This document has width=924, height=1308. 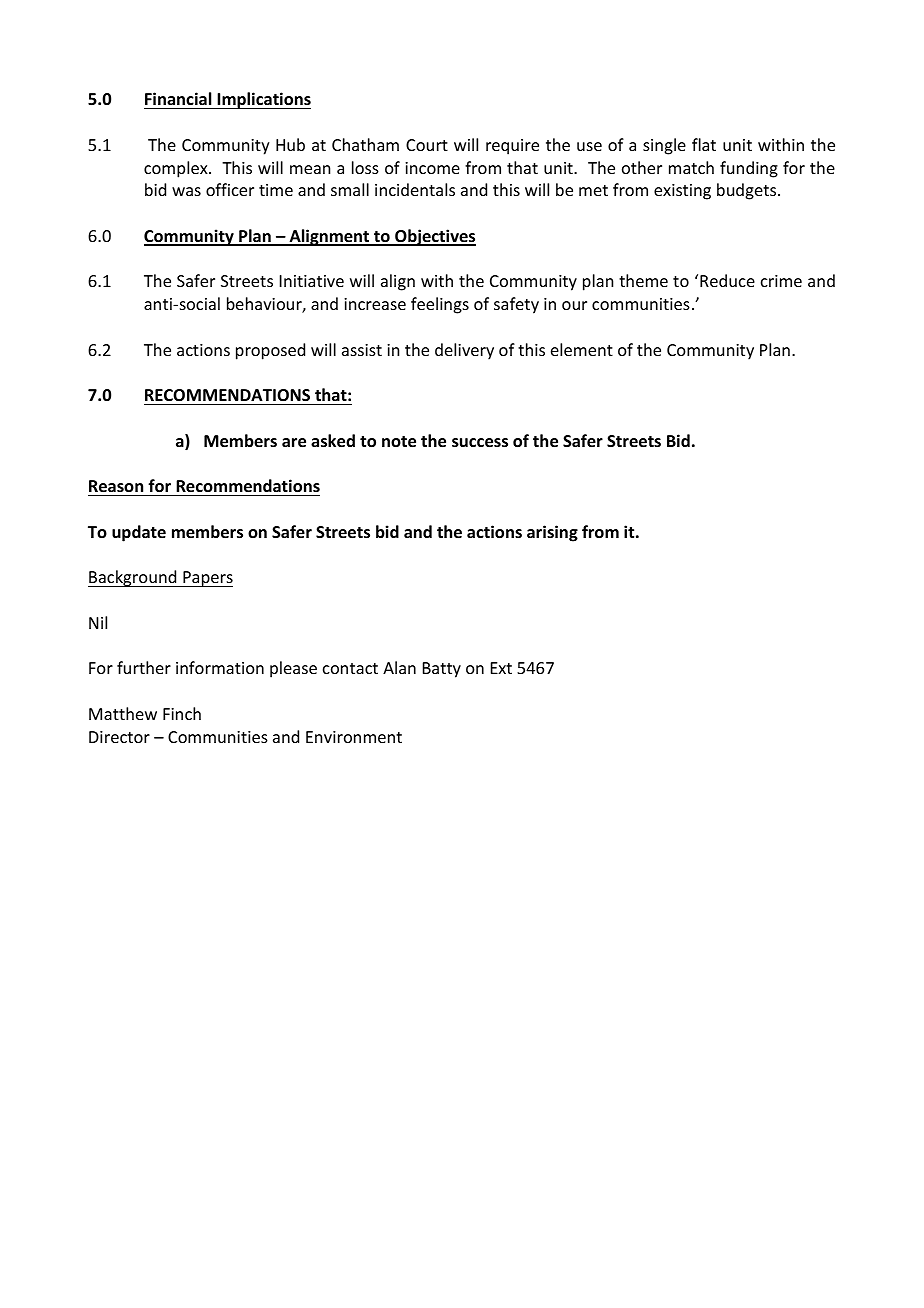 What do you see at coordinates (582, 349) in the document?
I see `element` at bounding box center [582, 349].
